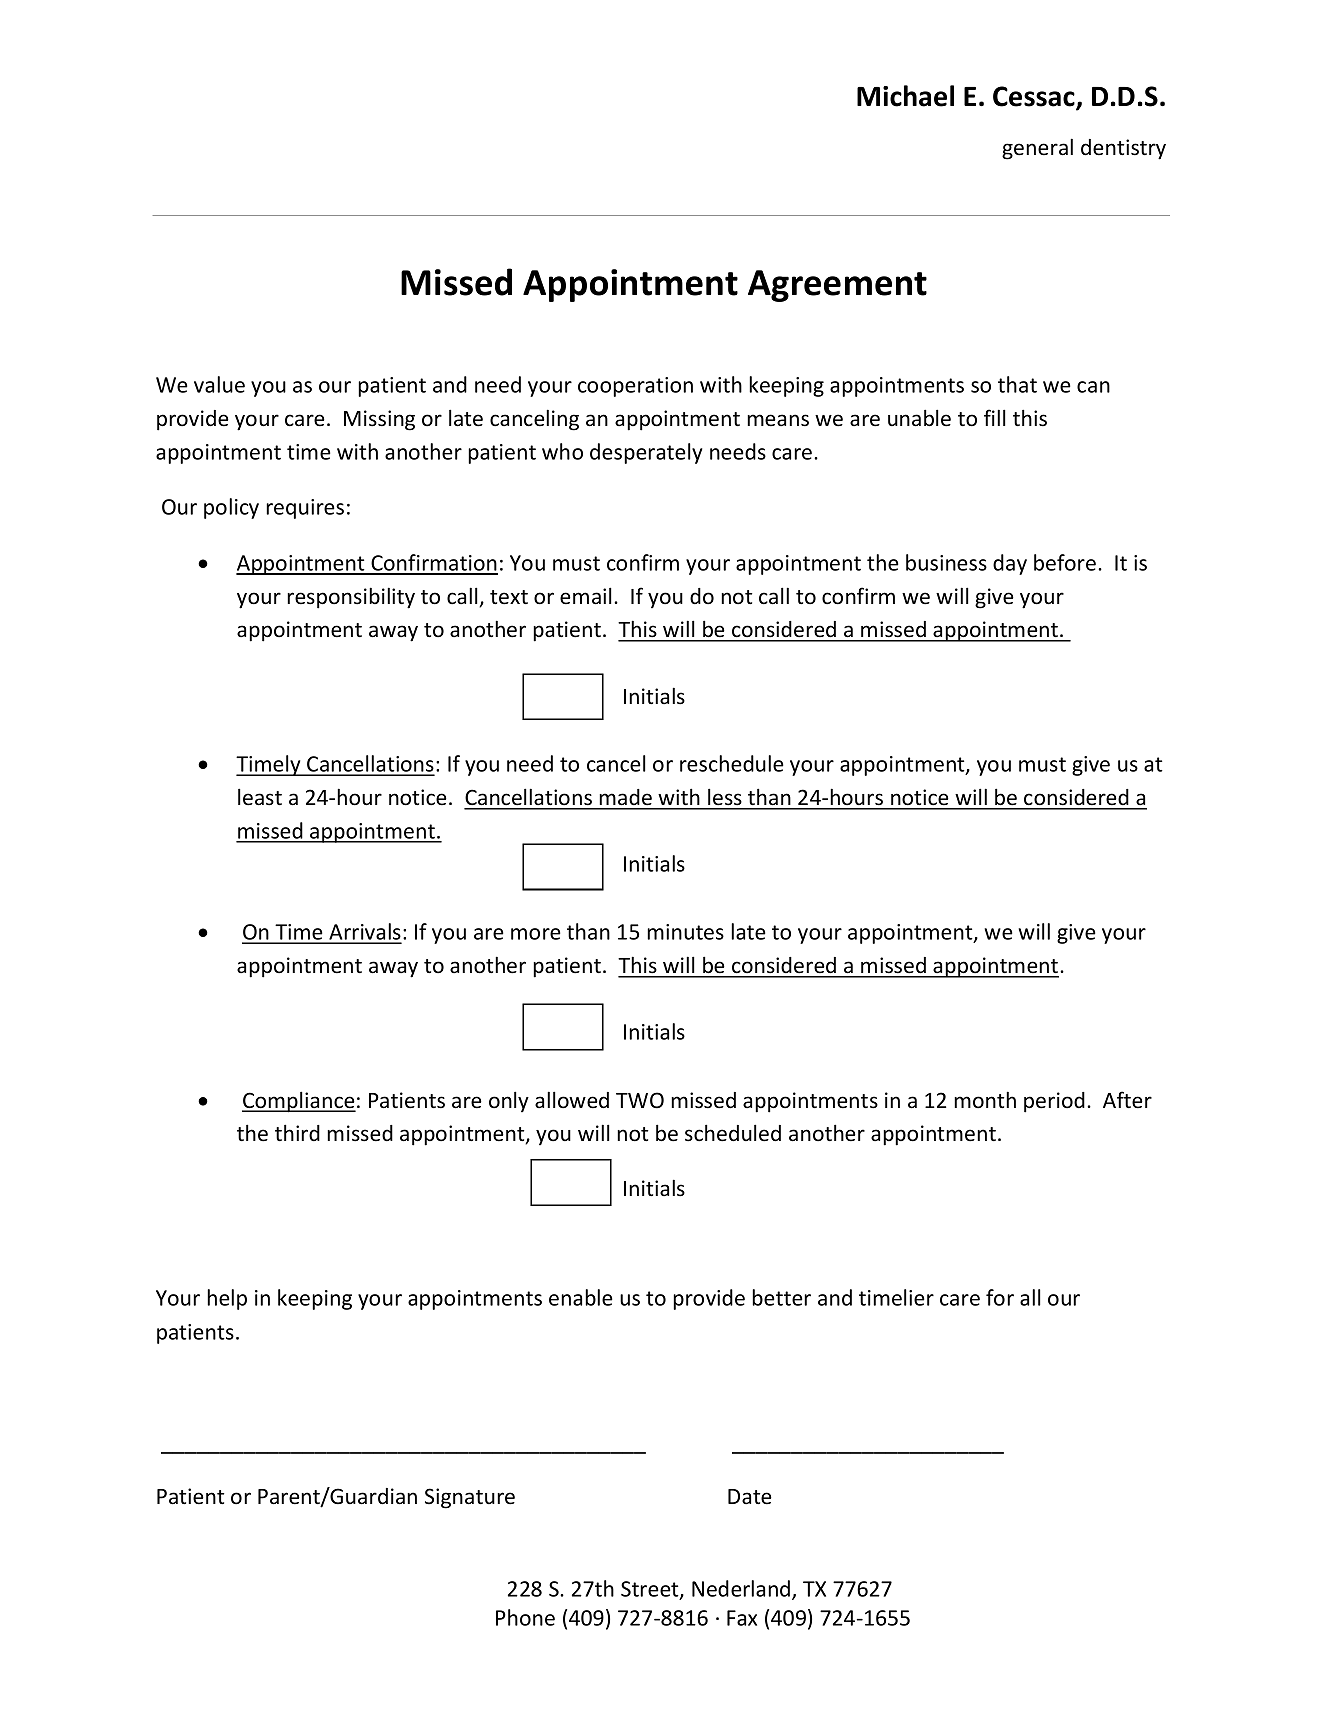 This screenshot has width=1322, height=1710. I want to click on Street, so click(651, 1590).
